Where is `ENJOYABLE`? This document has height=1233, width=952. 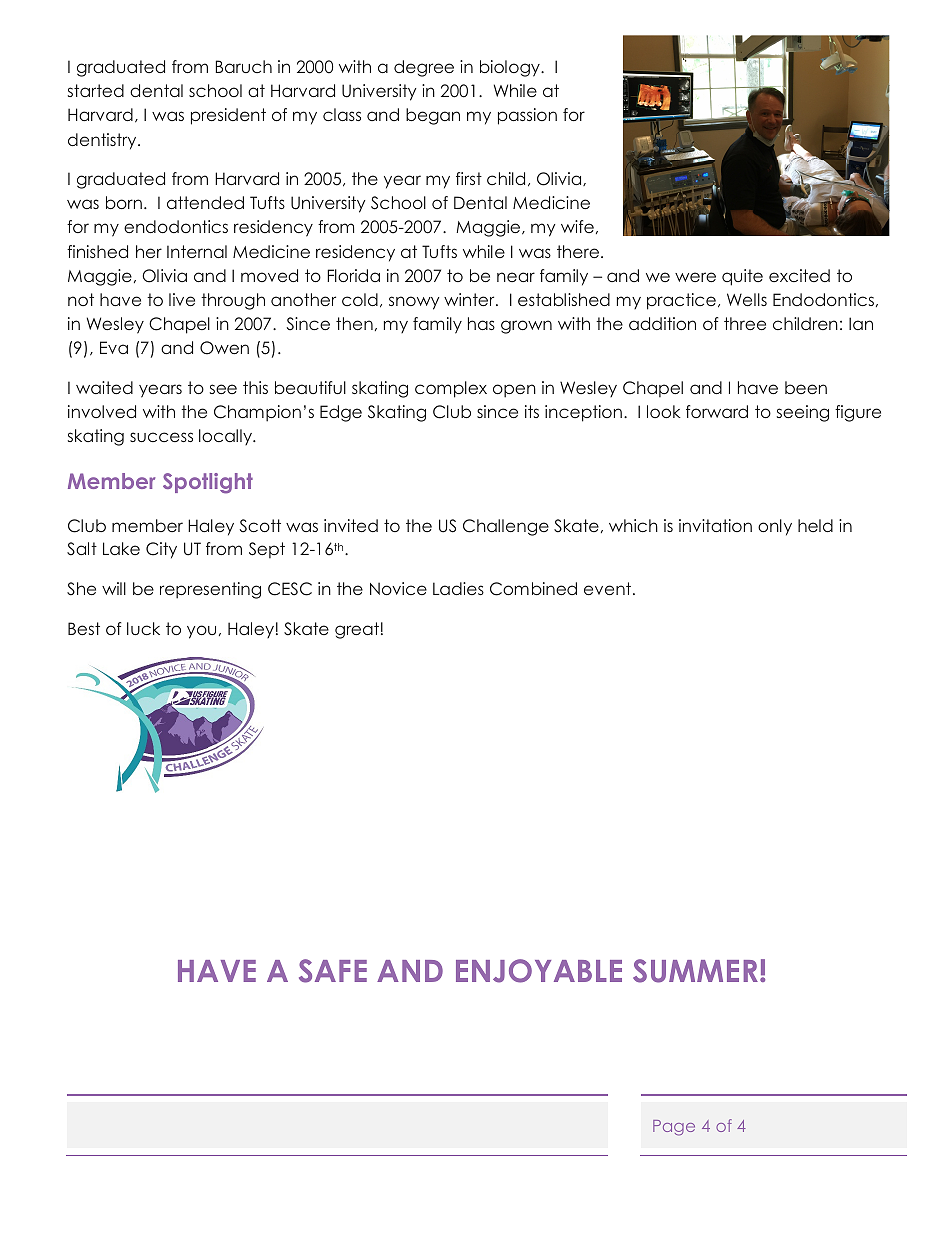 ENJOYABLE is located at coordinates (539, 971).
